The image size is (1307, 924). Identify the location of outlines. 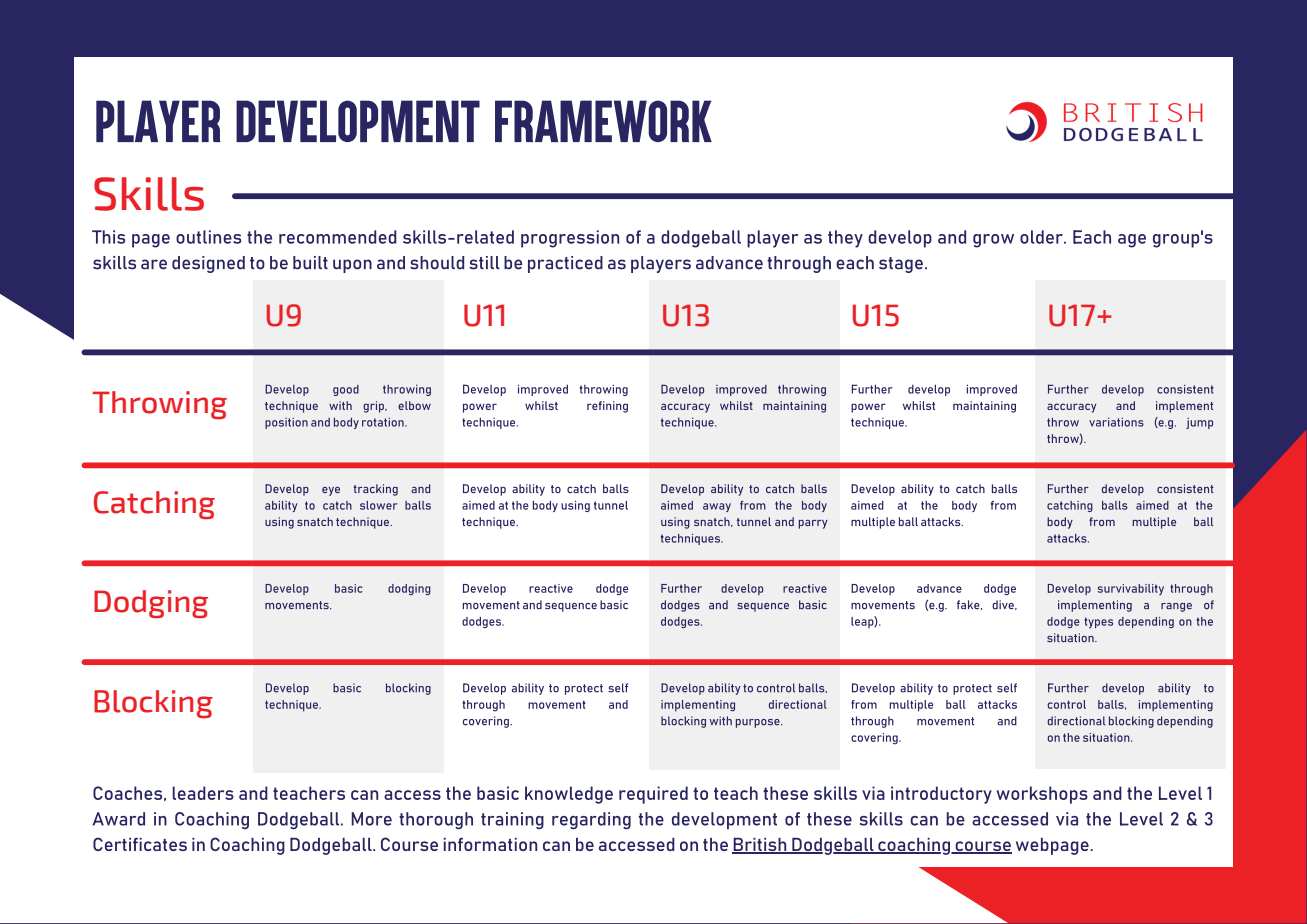
(208, 237).
